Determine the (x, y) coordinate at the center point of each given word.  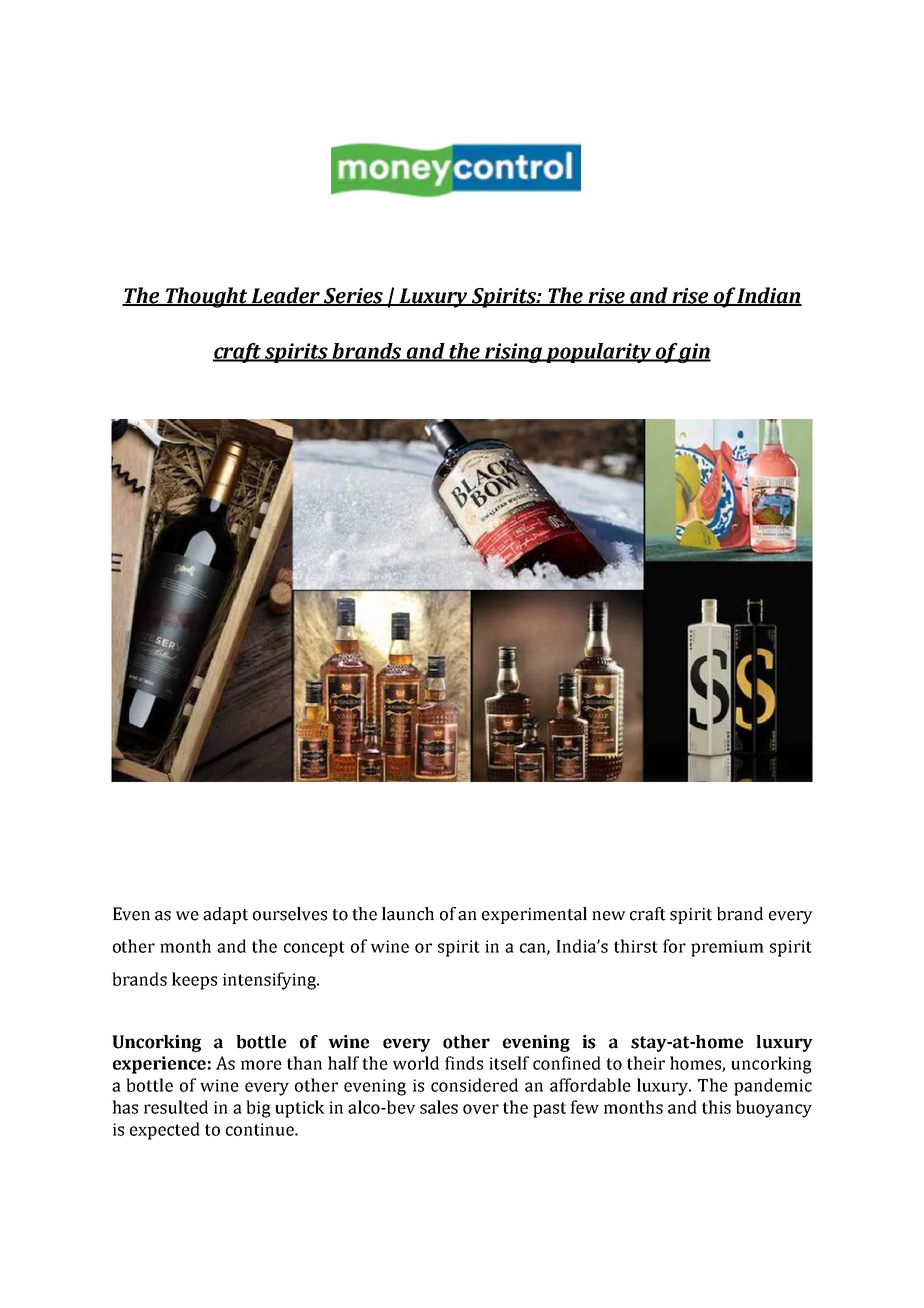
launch (408, 914)
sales (439, 1107)
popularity (599, 353)
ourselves (290, 914)
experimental (534, 915)
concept (314, 949)
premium (727, 948)
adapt (225, 915)
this (716, 1107)
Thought (206, 297)
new (609, 916)
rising (514, 353)
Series (353, 296)
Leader (286, 296)
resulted (176, 1107)
